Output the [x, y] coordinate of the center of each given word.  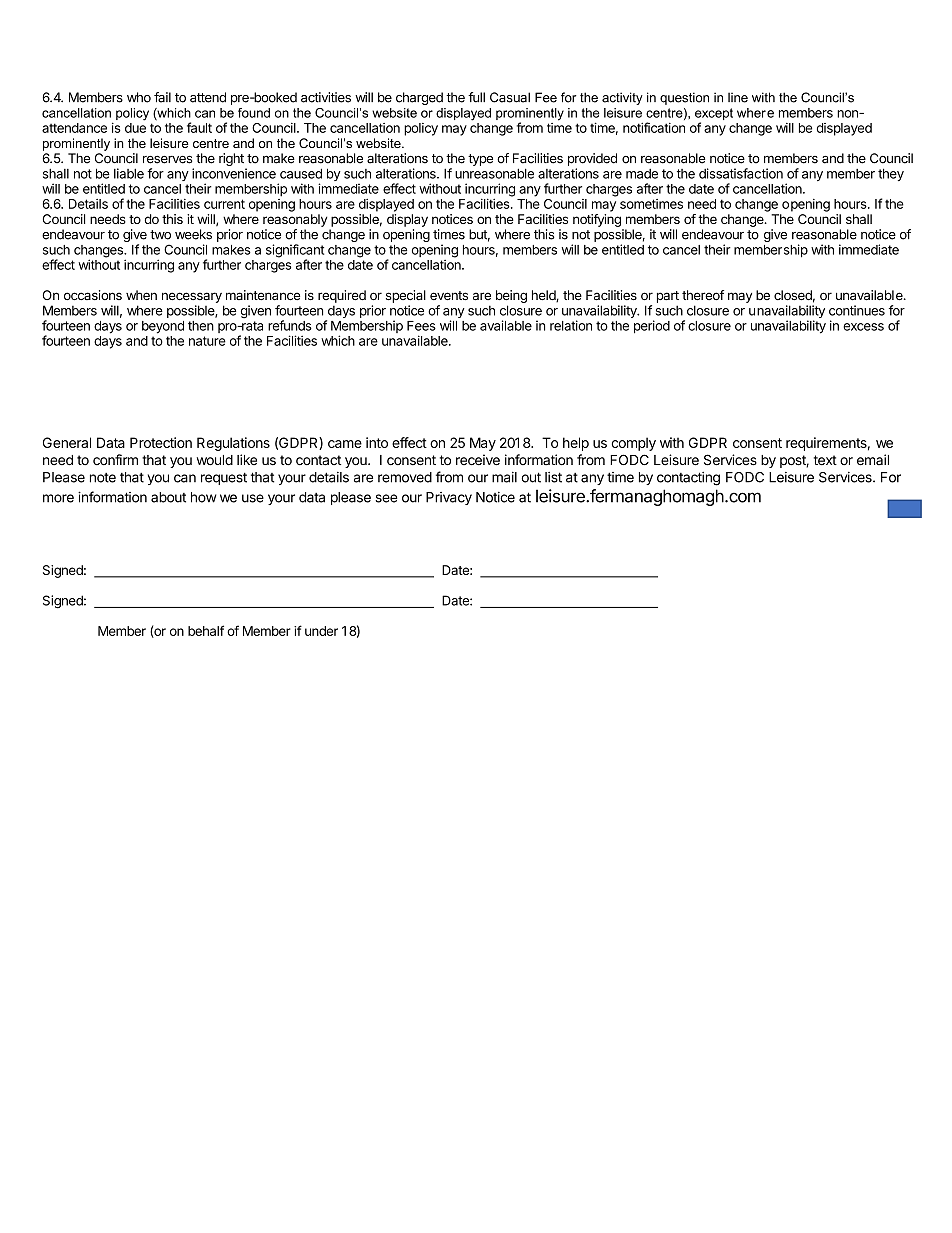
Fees [421, 326]
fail [162, 97]
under [321, 631]
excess [863, 327]
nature [207, 341]
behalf [206, 630]
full [476, 97]
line [738, 97]
